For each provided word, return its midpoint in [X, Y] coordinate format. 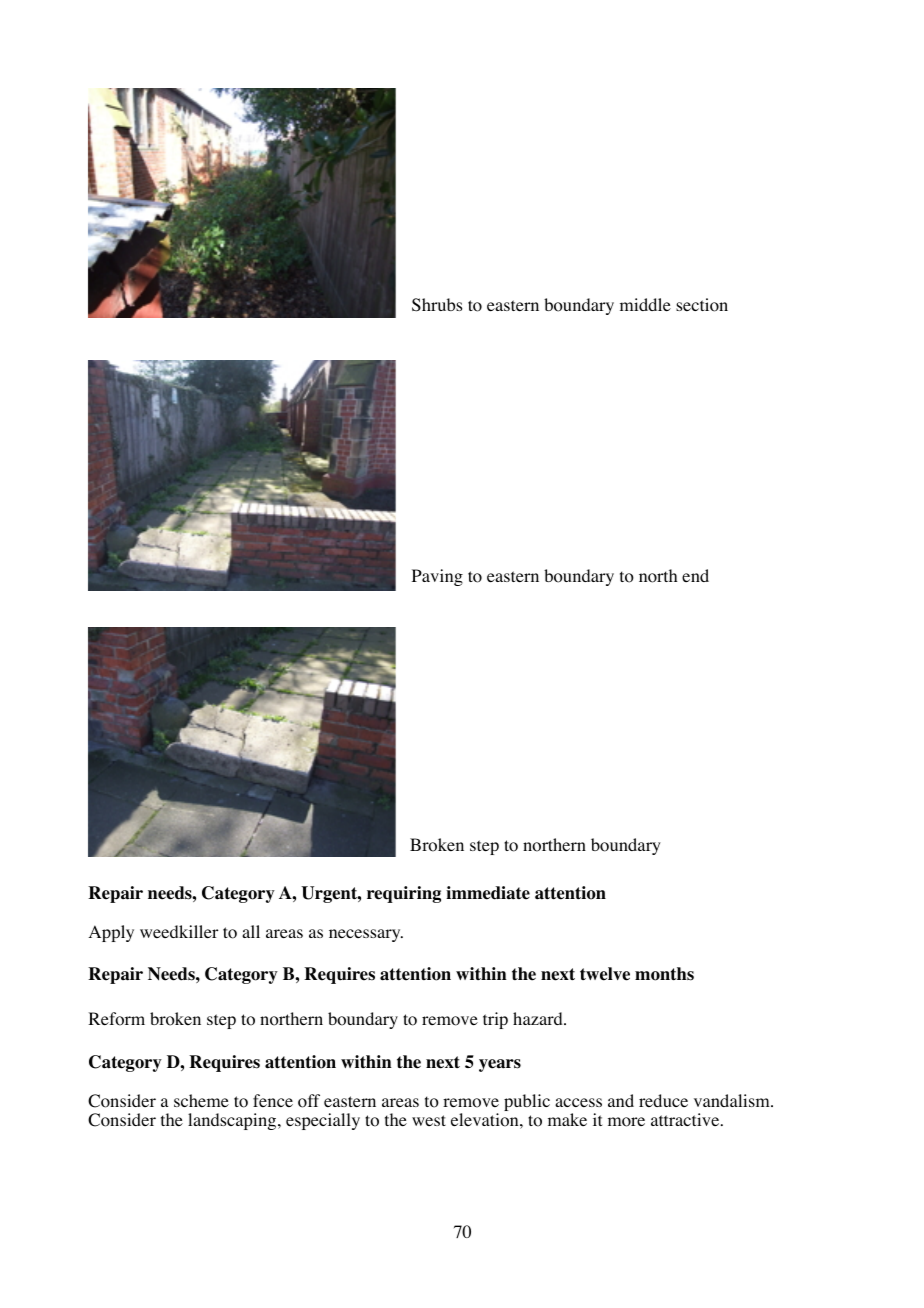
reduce [663, 1100]
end [695, 575]
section [702, 305]
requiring [404, 894]
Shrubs [437, 305]
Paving [437, 577]
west [429, 1120]
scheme [201, 1100]
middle [645, 304]
